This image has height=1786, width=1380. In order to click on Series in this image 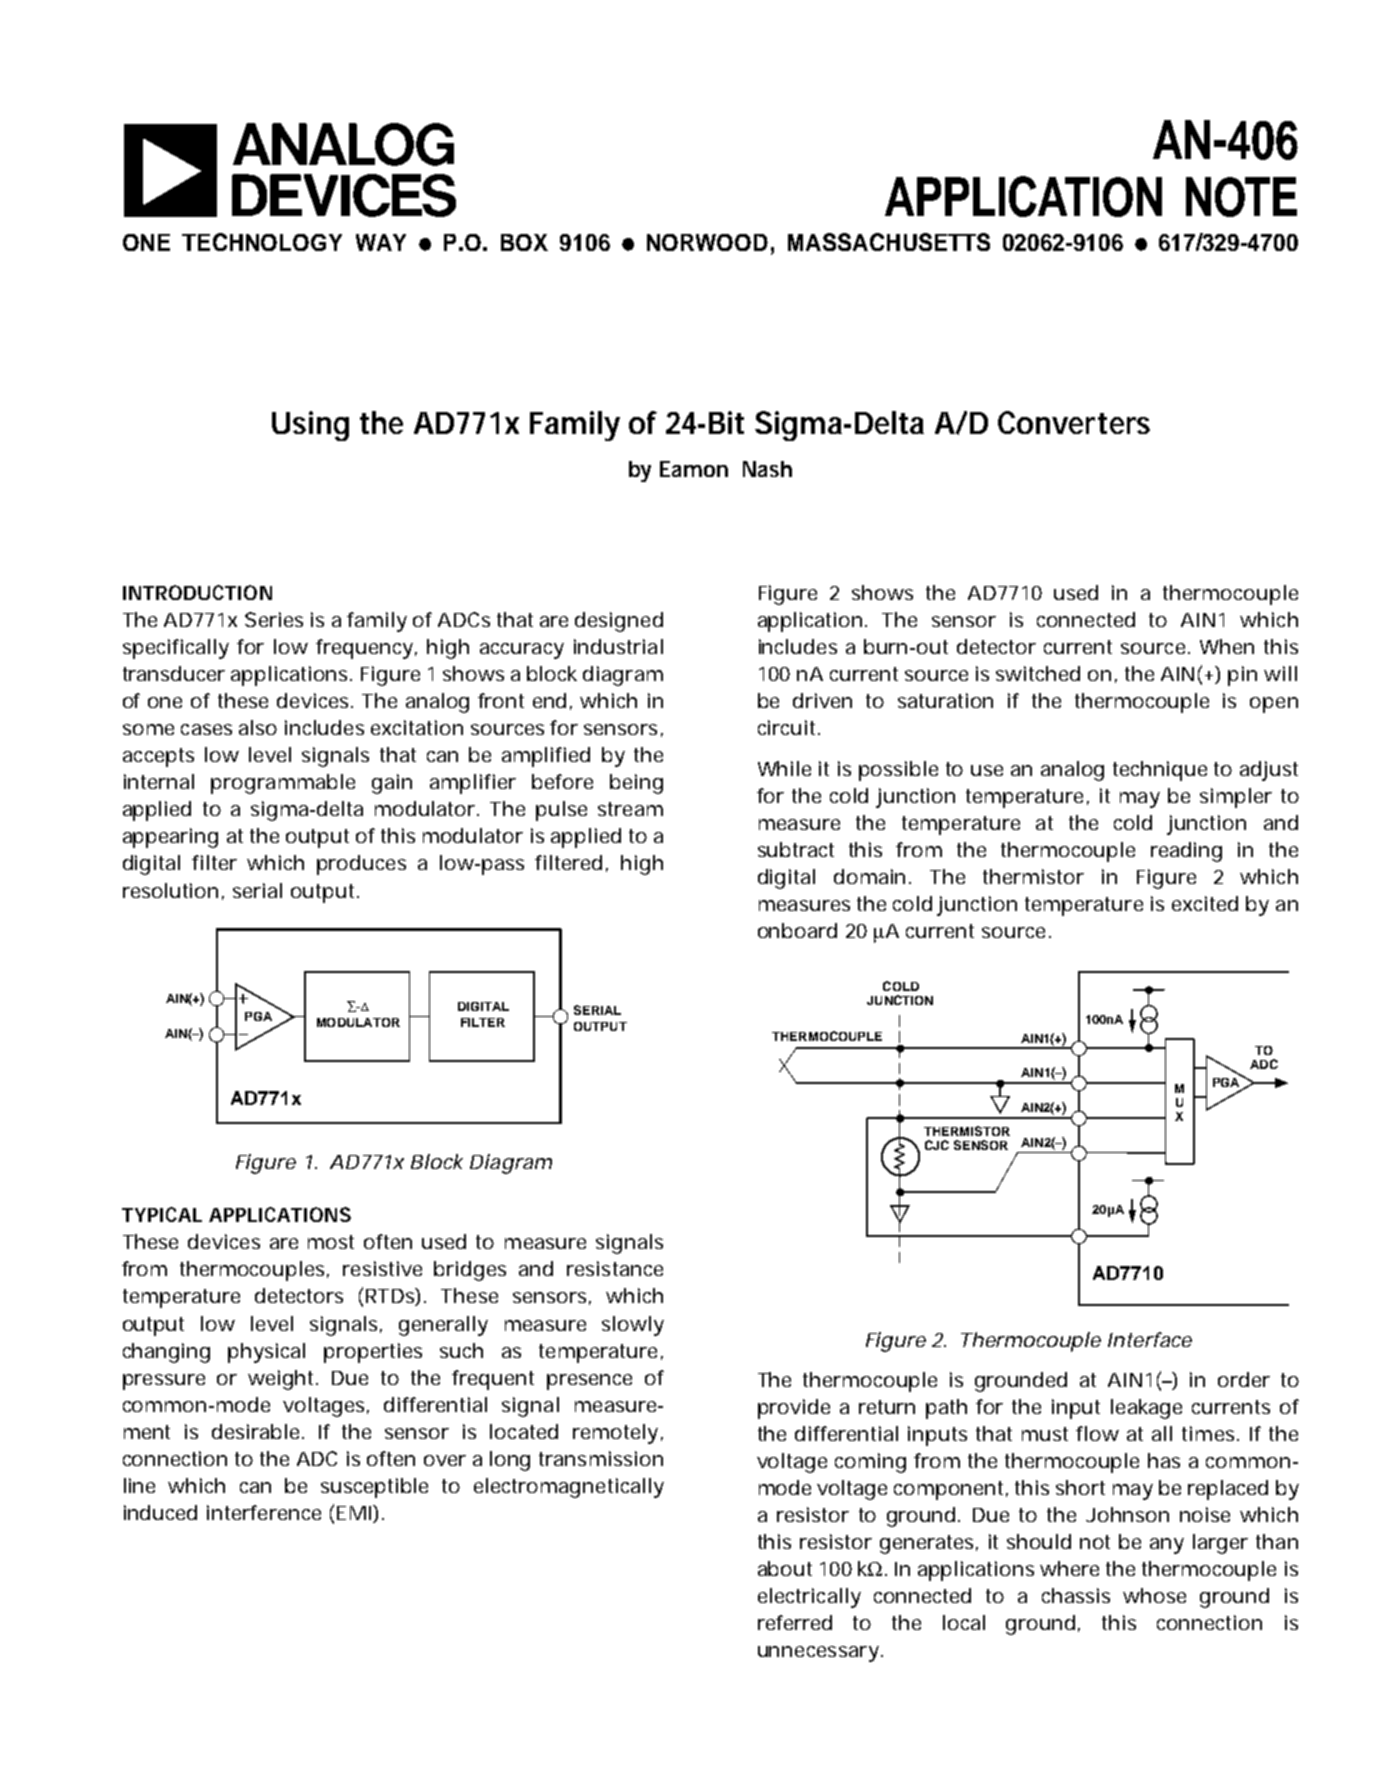, I will do `click(274, 619)`.
